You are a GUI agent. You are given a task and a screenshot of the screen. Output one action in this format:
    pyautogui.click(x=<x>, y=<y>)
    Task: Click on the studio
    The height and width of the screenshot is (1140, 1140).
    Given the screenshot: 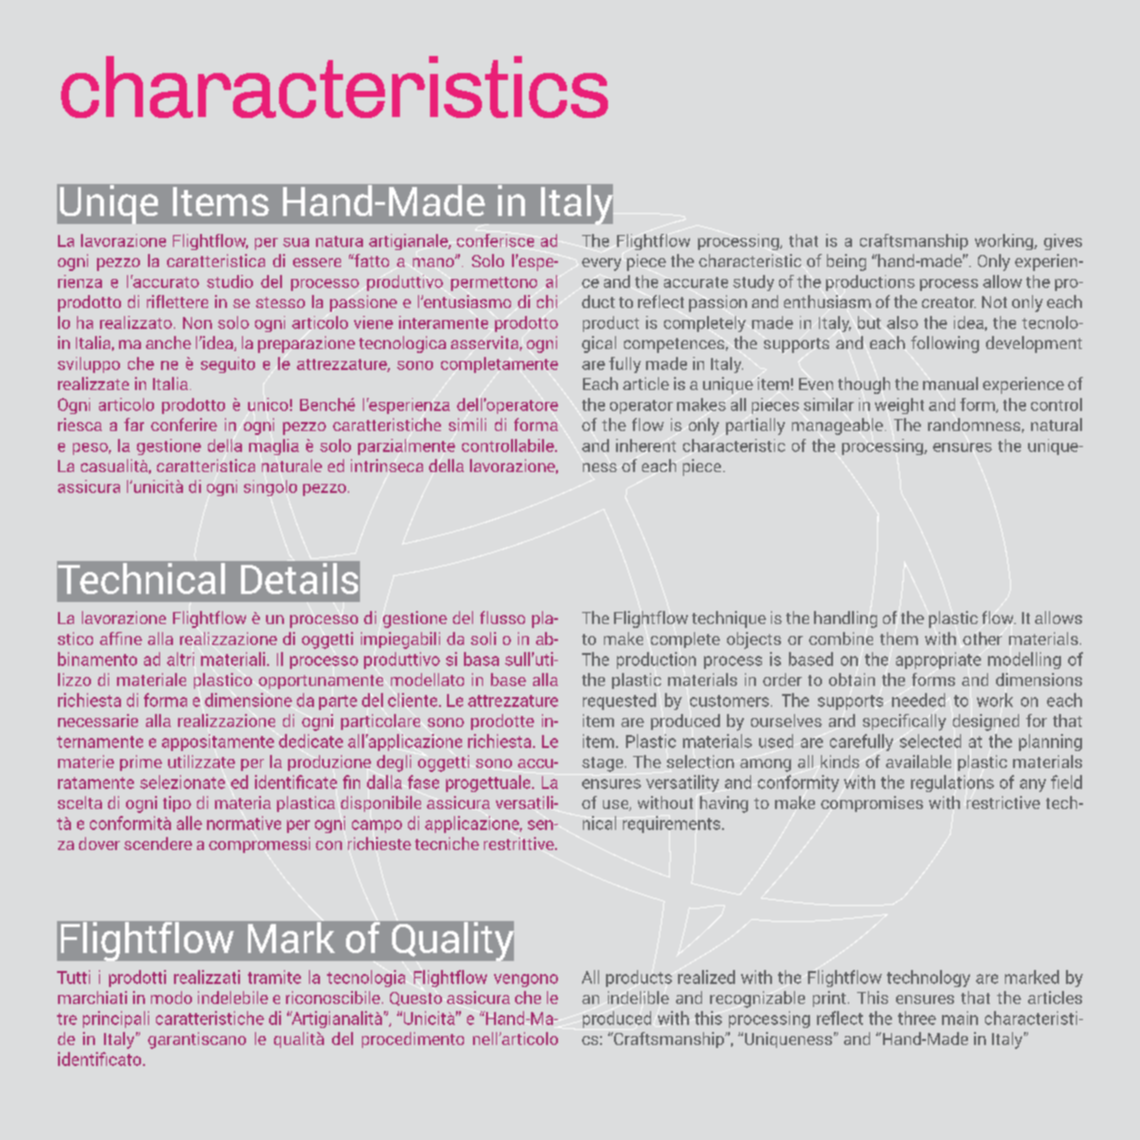 What is the action you would take?
    pyautogui.click(x=230, y=281)
